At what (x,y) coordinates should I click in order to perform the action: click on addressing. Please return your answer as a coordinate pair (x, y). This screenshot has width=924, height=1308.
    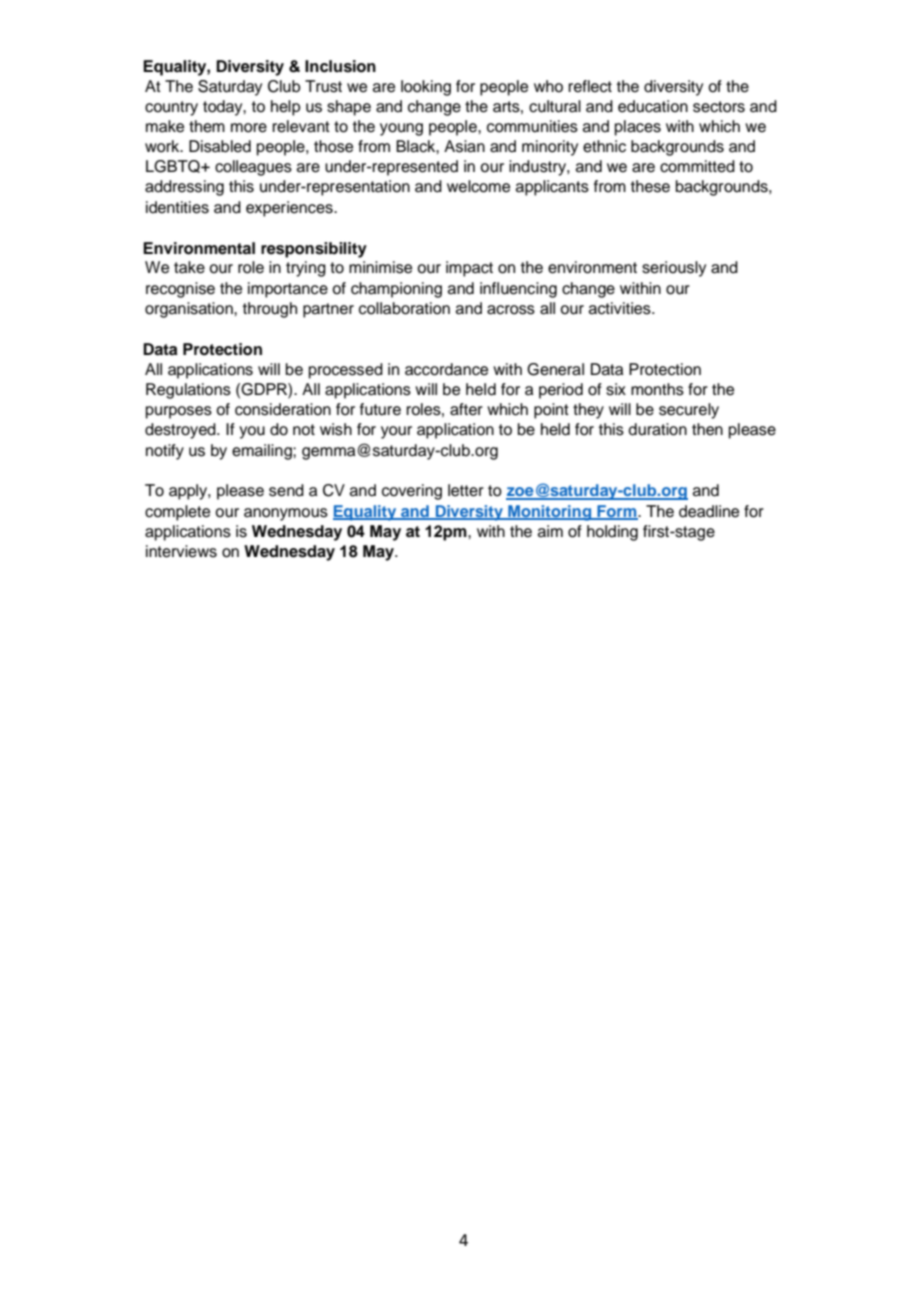
    Looking at the image, I should click on (184, 188).
